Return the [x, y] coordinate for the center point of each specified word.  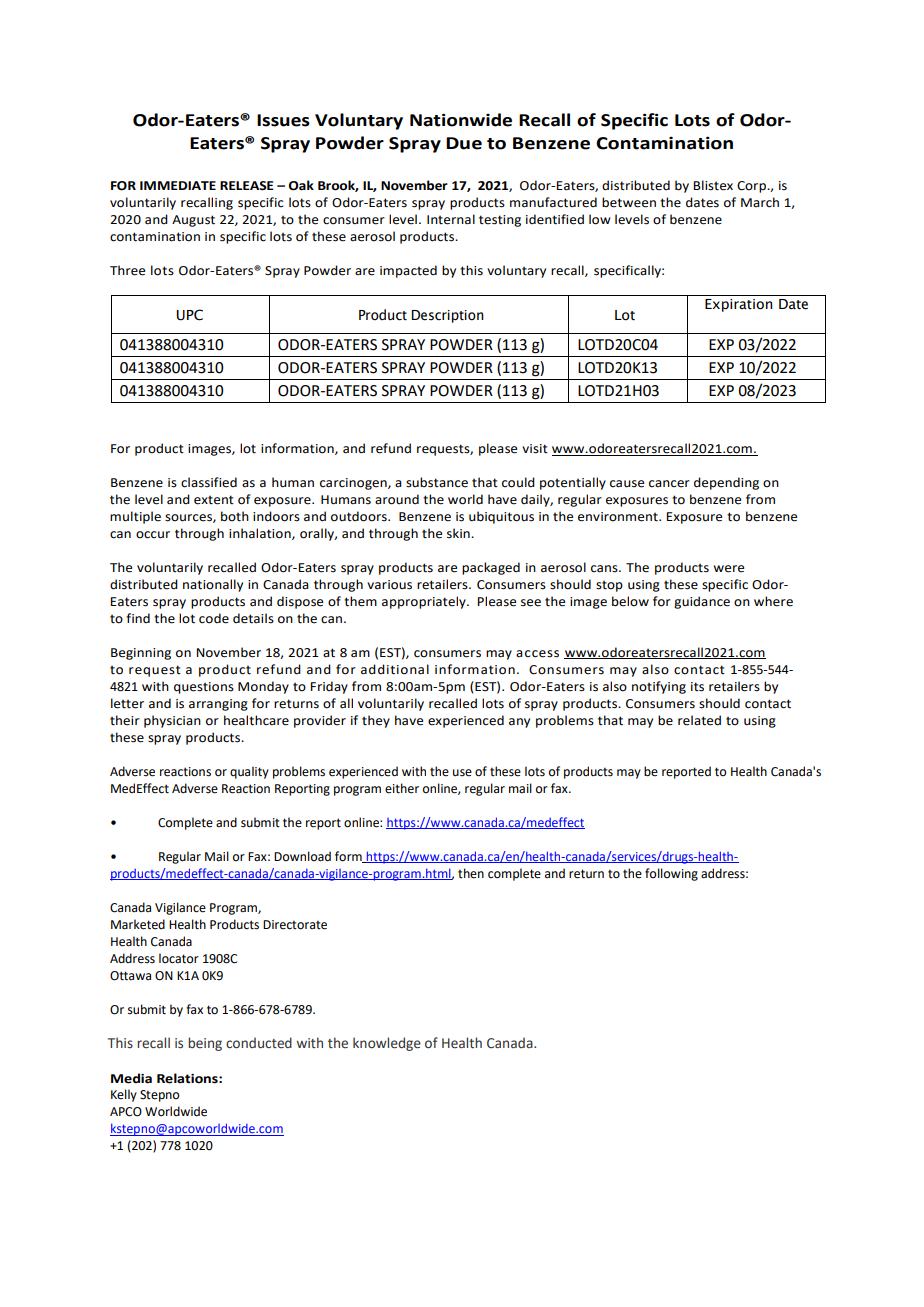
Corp [752, 187]
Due [464, 143]
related [699, 720]
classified [209, 482]
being [205, 1044]
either [402, 788]
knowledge [387, 1044]
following [671, 874]
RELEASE [247, 186]
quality [249, 772]
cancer [669, 484]
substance [437, 482]
